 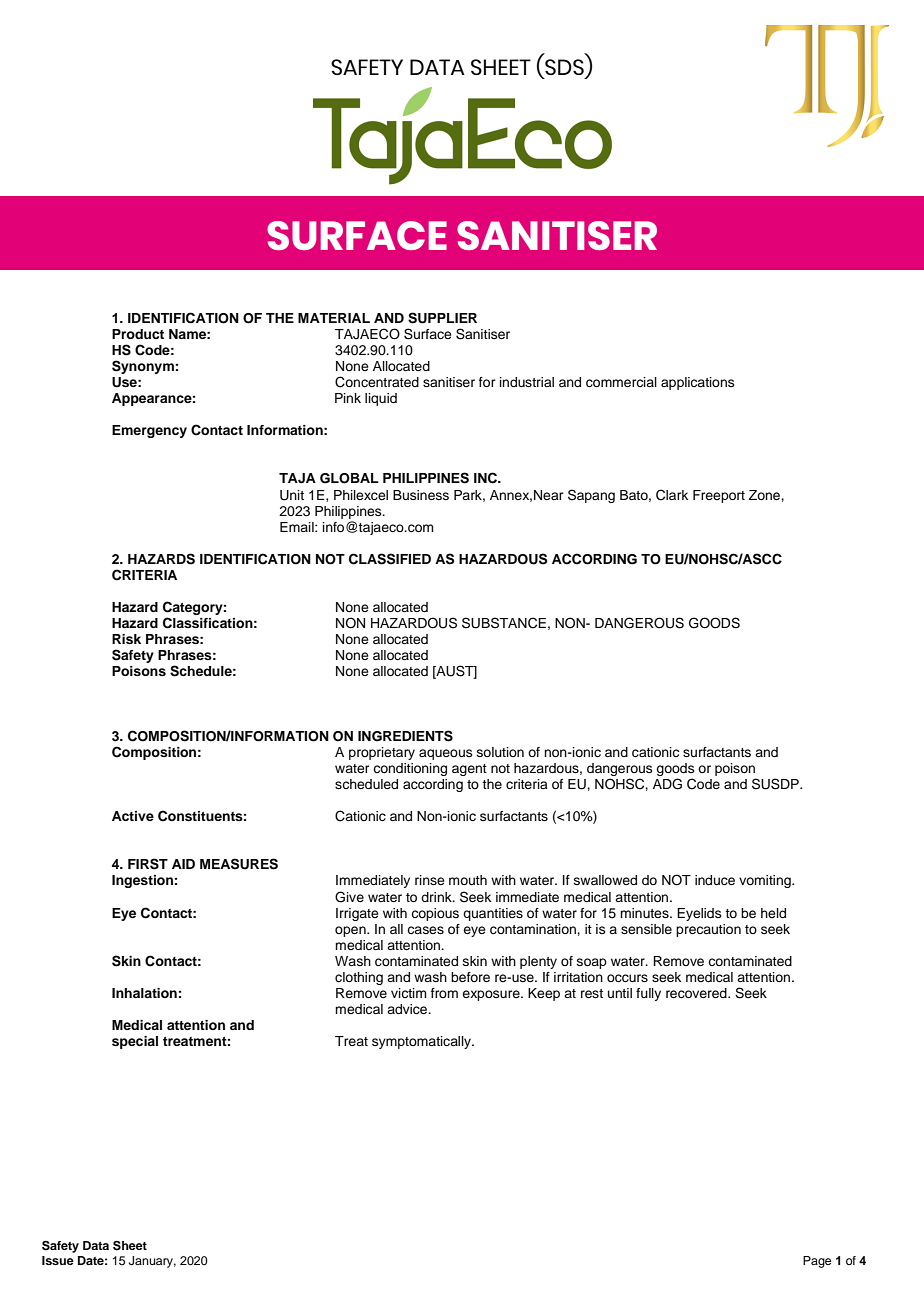 I want to click on Issue, so click(x=58, y=1260).
